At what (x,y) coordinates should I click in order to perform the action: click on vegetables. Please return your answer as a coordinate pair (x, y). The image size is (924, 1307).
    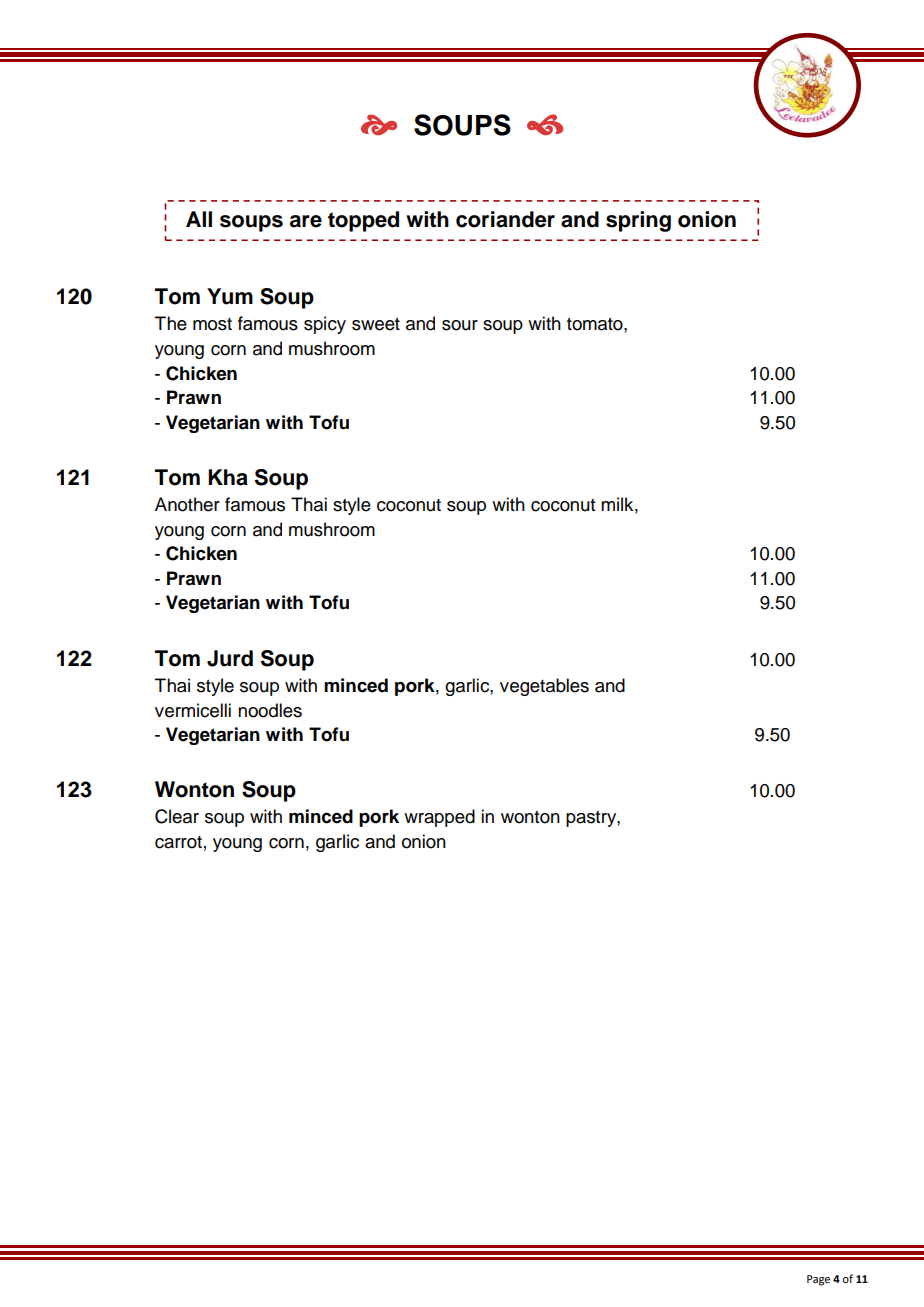
    Looking at the image, I should click on (544, 687).
